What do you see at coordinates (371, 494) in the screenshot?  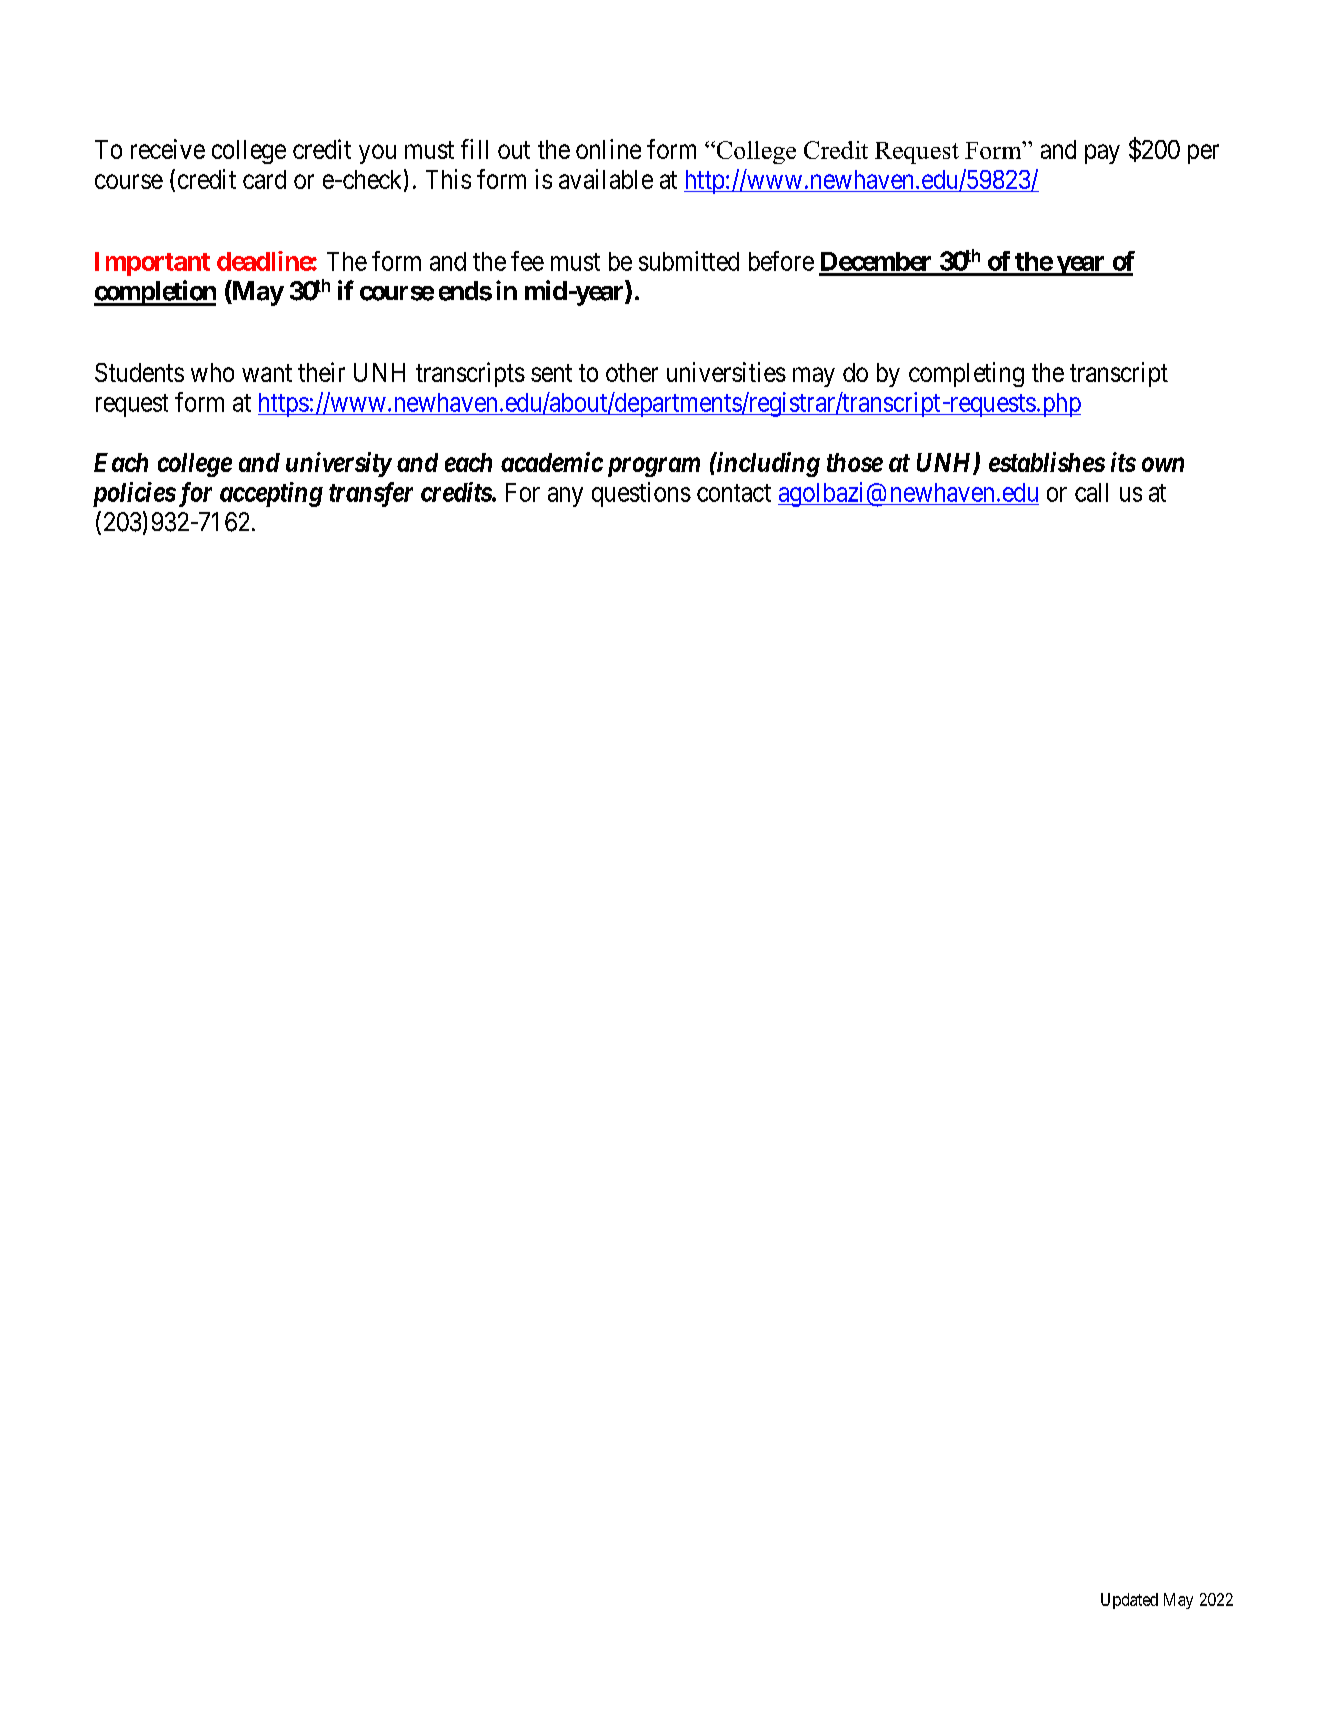 I see `transfer` at bounding box center [371, 494].
